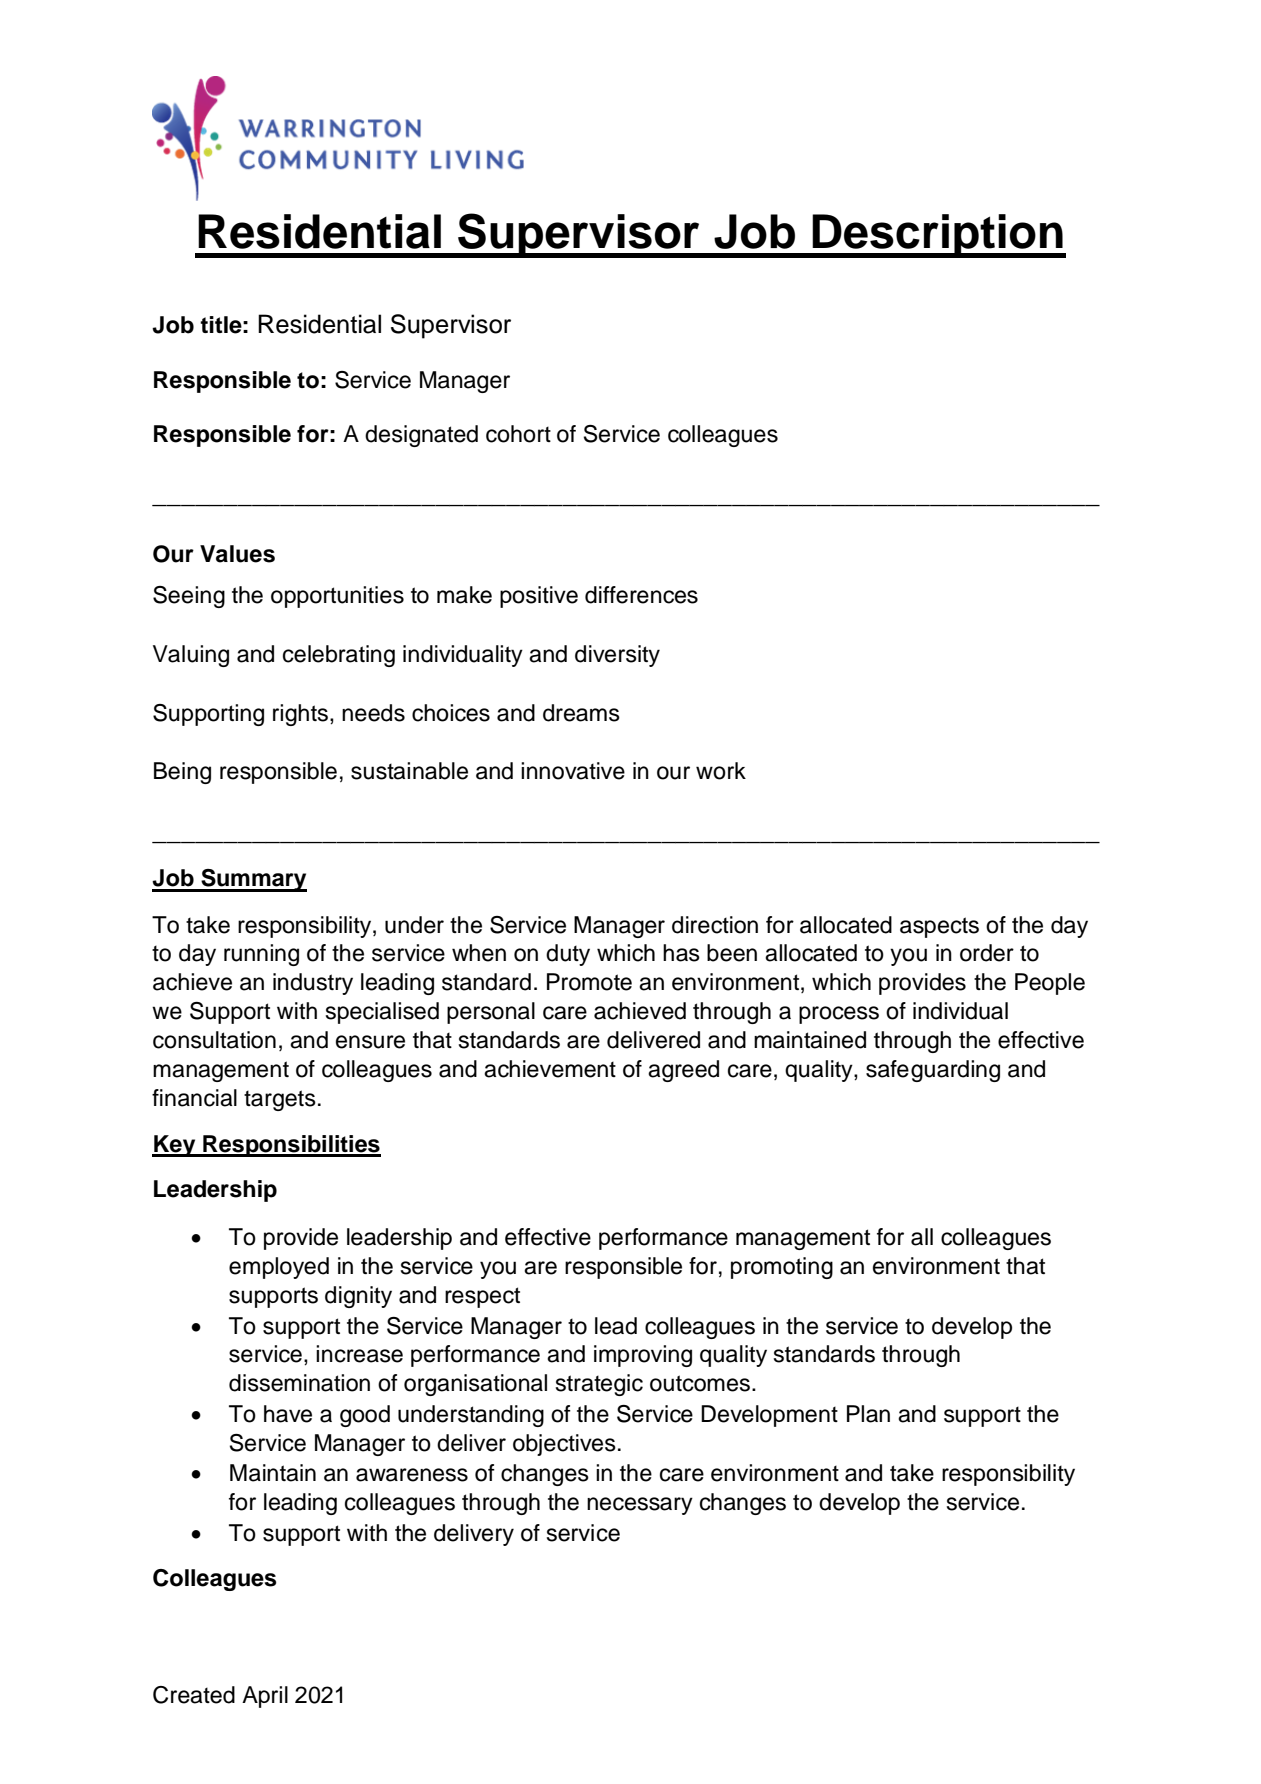 Image resolution: width=1261 pixels, height=1784 pixels. Describe the element at coordinates (933, 1071) in the screenshot. I see `safeguarding` at that location.
